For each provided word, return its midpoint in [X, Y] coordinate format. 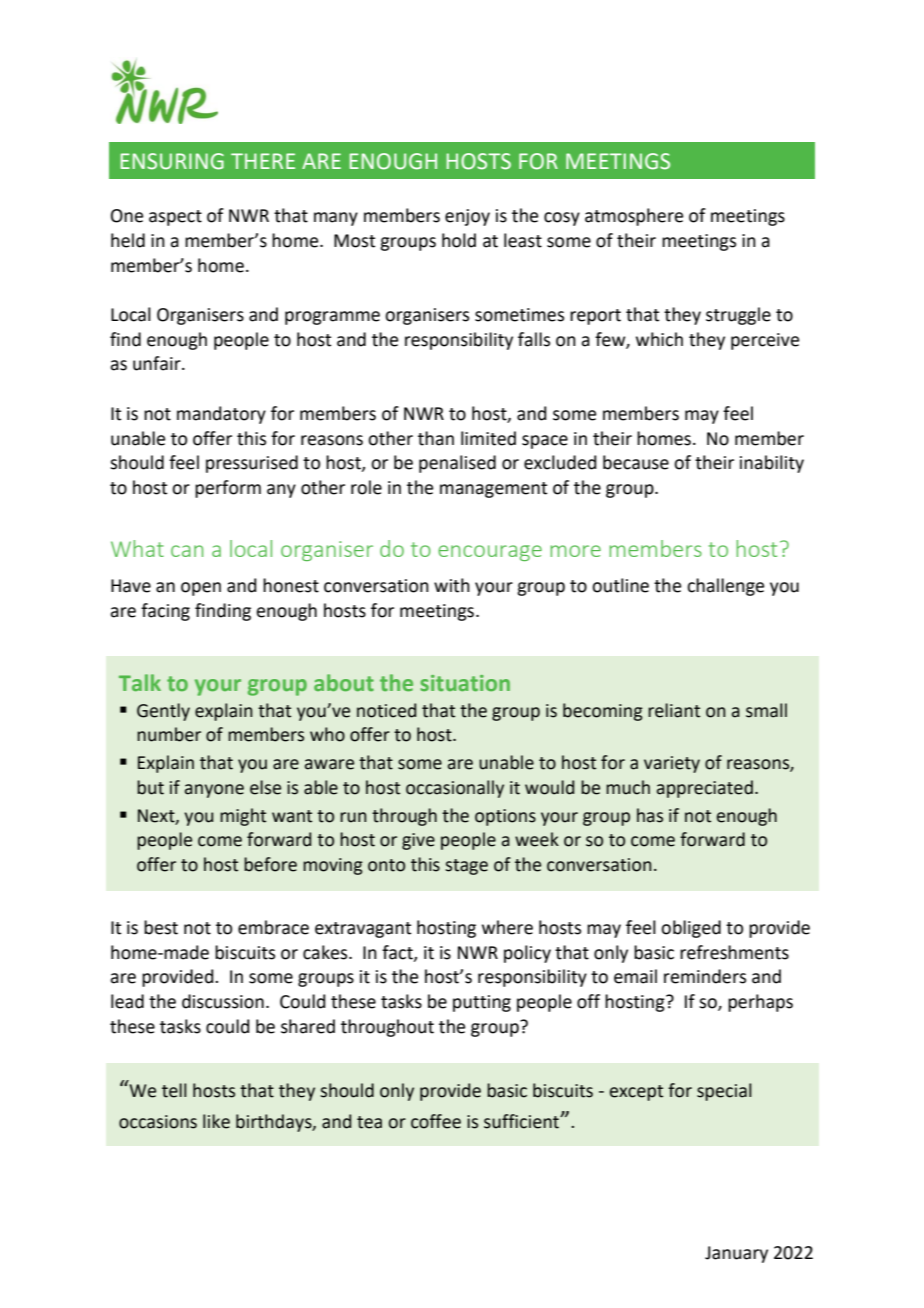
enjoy [467, 217]
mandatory [221, 415]
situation [465, 683]
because [636, 462]
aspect [175, 218]
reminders [705, 976]
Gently [163, 712]
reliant [674, 710]
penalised [457, 464]
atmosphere [634, 217]
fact [398, 953]
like [216, 1121]
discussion [223, 1001]
